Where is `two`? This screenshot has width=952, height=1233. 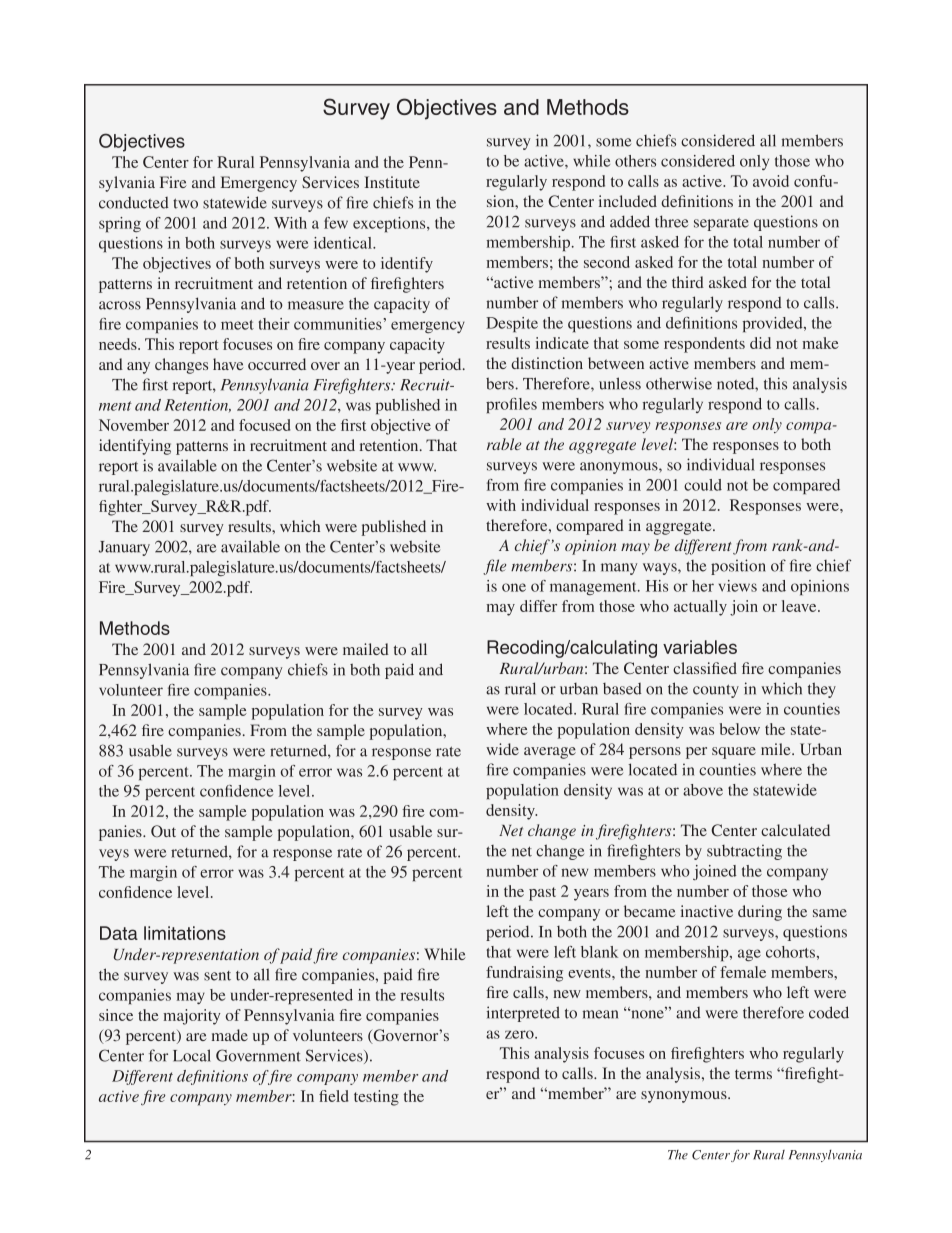 two is located at coordinates (185, 203).
